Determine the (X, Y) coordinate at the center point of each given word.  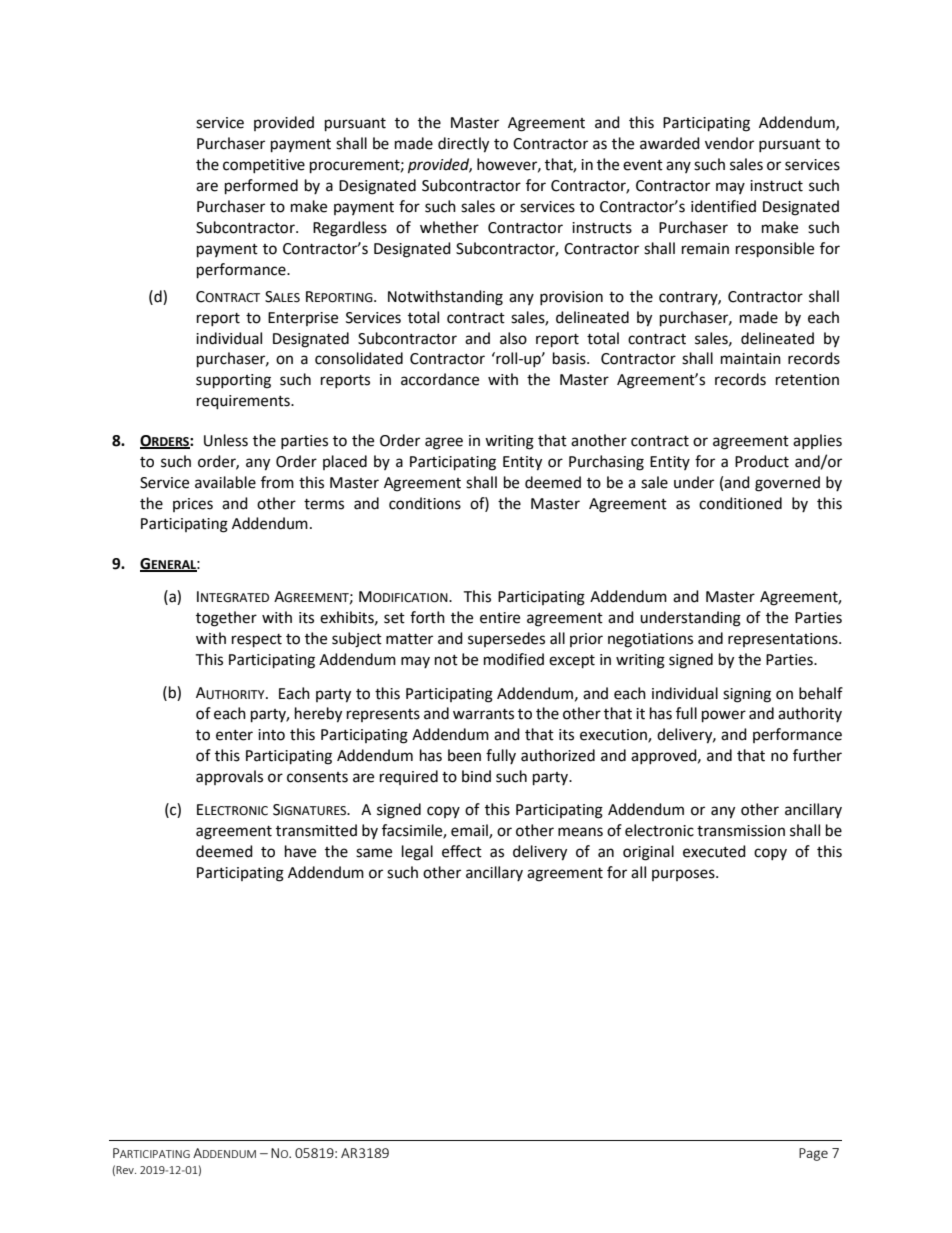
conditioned (740, 503)
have (300, 851)
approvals (229, 777)
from (277, 482)
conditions (425, 503)
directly (463, 145)
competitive (264, 166)
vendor (729, 143)
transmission (741, 831)
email (470, 831)
